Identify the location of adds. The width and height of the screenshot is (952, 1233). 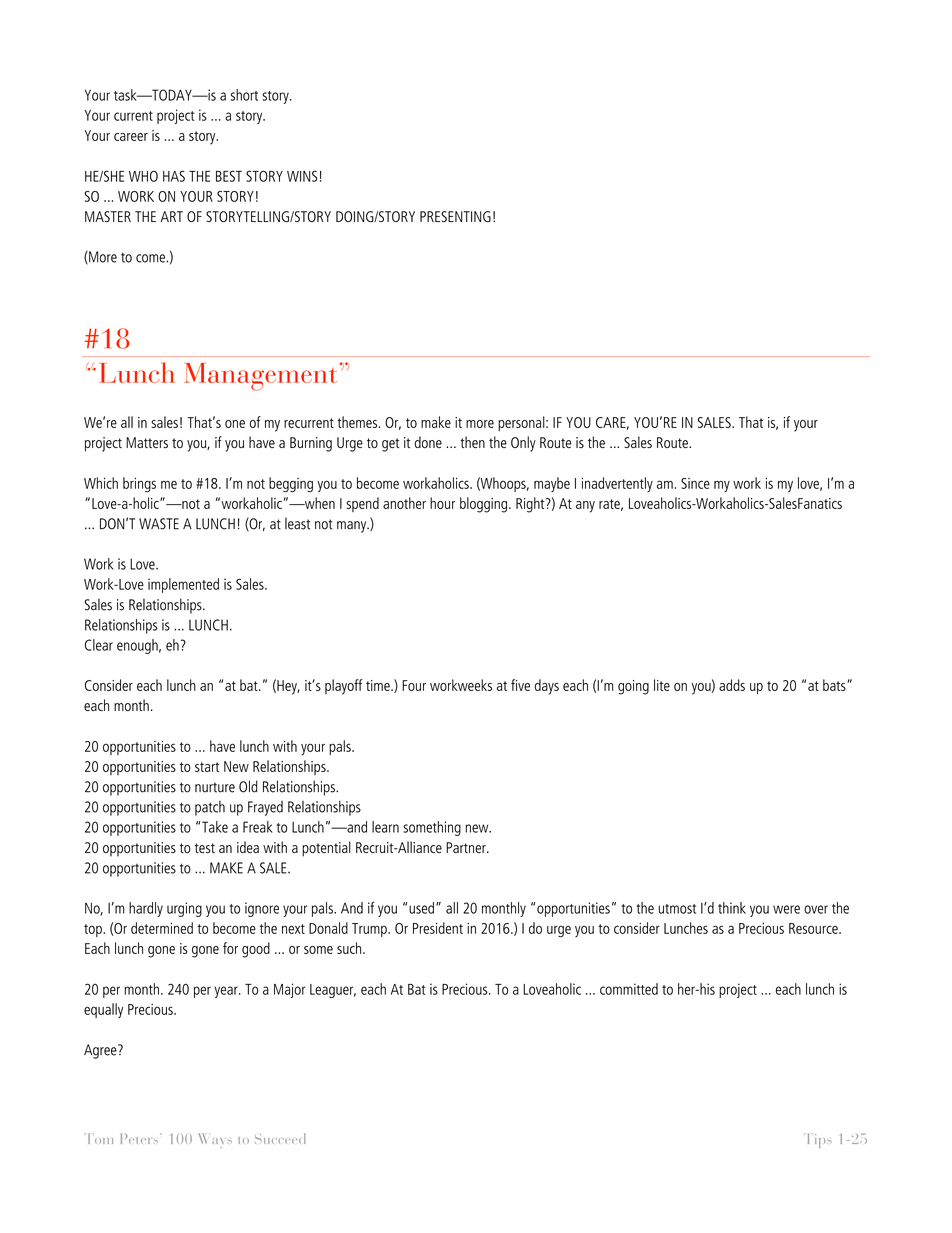
(732, 685).
